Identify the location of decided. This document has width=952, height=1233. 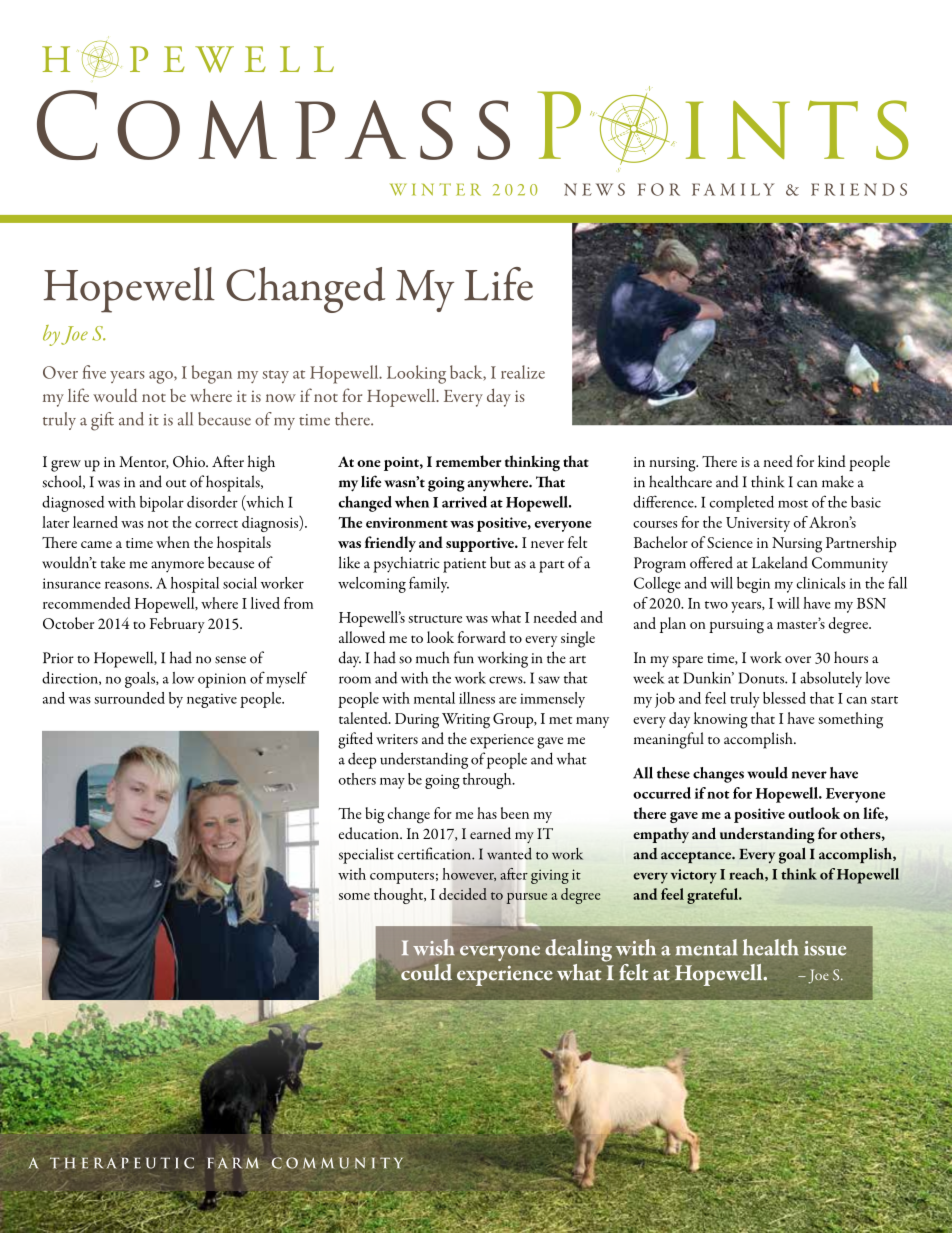
(463, 894).
